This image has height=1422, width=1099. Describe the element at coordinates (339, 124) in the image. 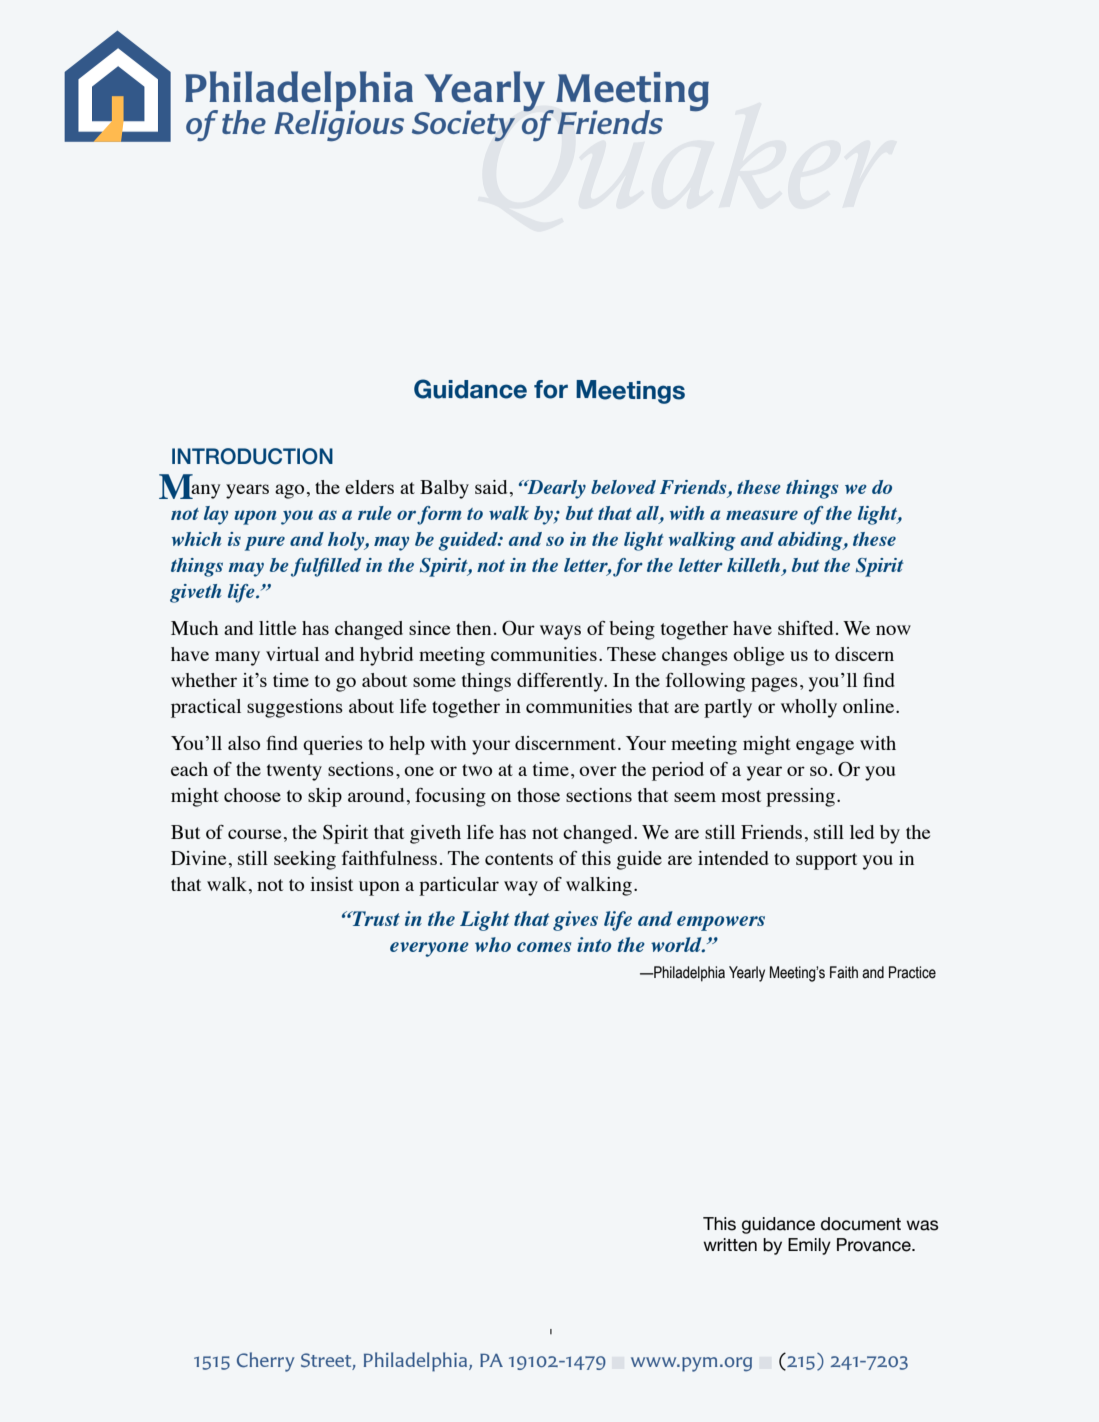

I see `Religious` at that location.
